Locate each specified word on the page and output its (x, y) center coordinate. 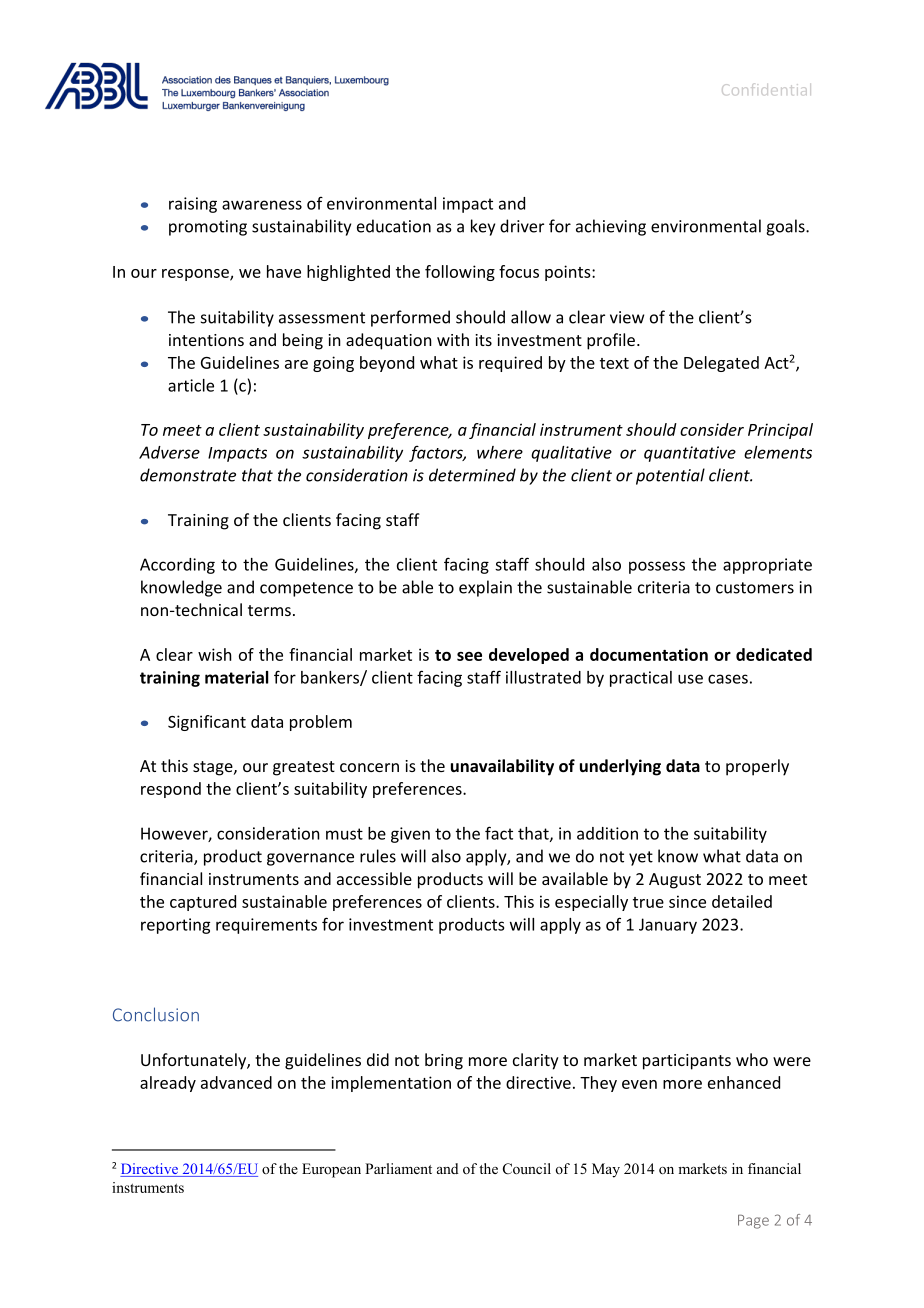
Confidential (766, 89)
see (469, 656)
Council (527, 1169)
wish (215, 654)
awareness (262, 205)
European (331, 1170)
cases (728, 679)
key (483, 227)
